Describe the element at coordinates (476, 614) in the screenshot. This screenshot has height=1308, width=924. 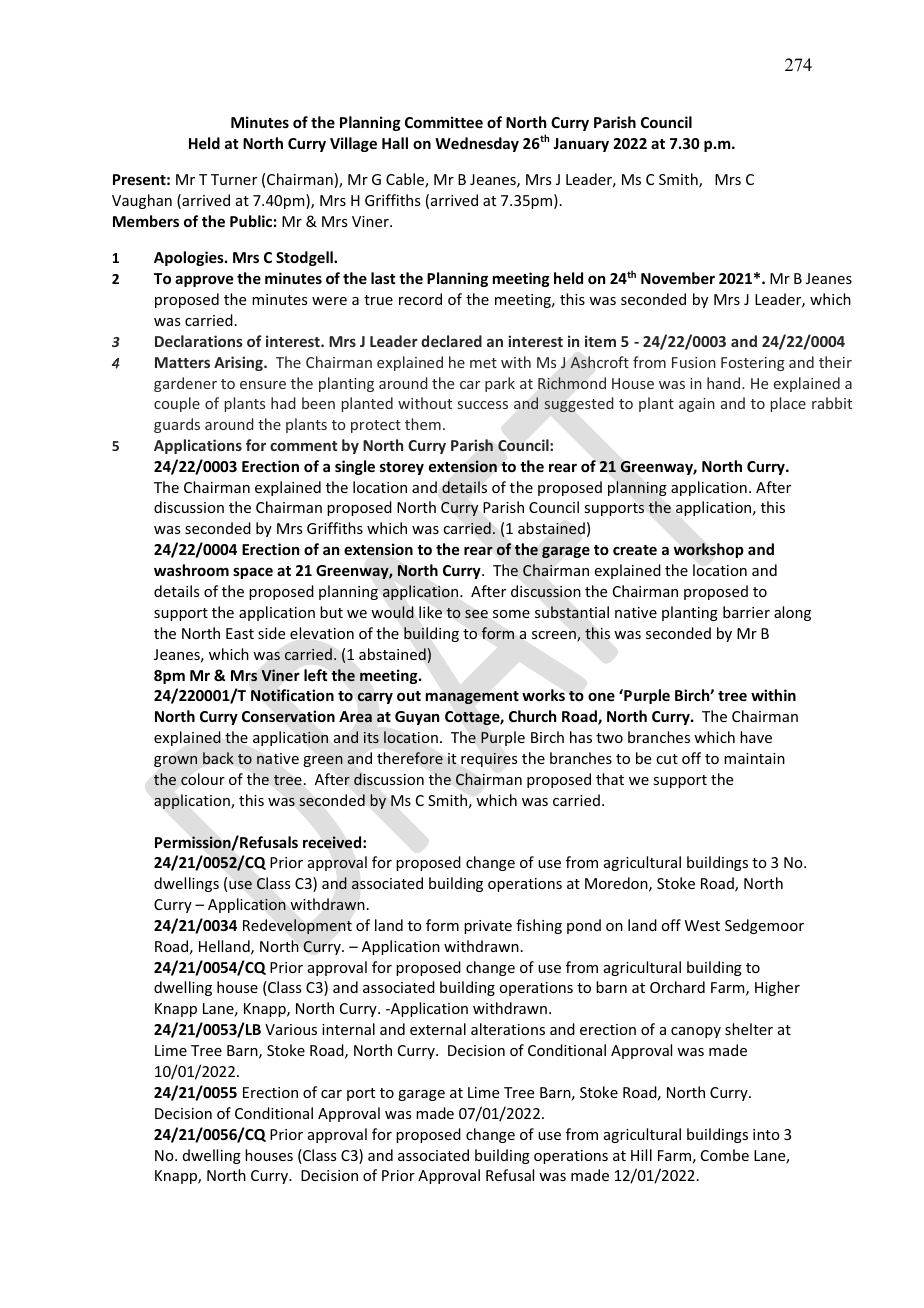
I see `see` at that location.
